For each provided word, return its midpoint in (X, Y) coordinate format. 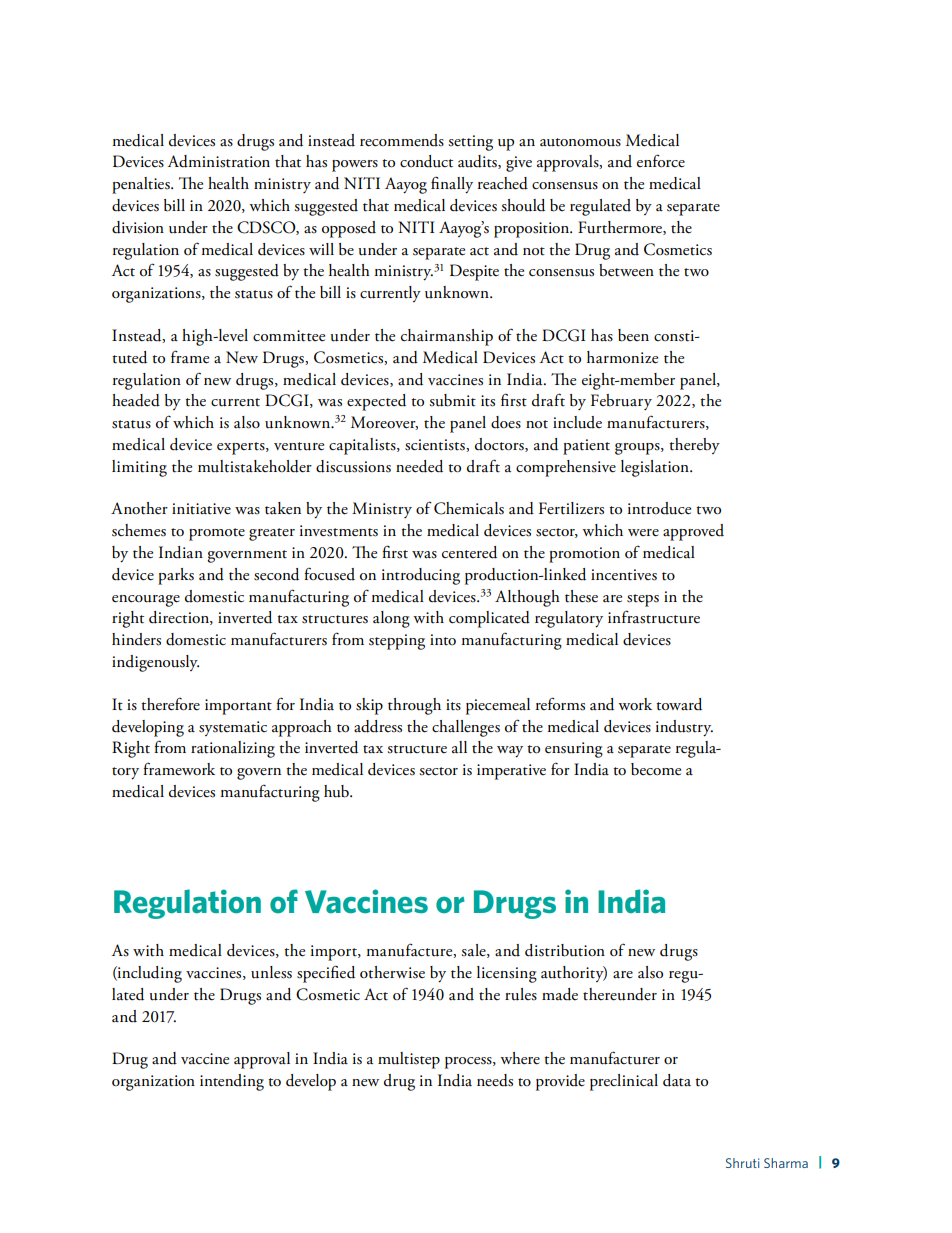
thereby (694, 446)
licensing (507, 974)
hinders (136, 639)
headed (136, 400)
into (443, 640)
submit (452, 400)
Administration (219, 161)
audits (478, 162)
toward (679, 704)
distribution (565, 950)
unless (271, 972)
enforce (661, 161)
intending (232, 1082)
